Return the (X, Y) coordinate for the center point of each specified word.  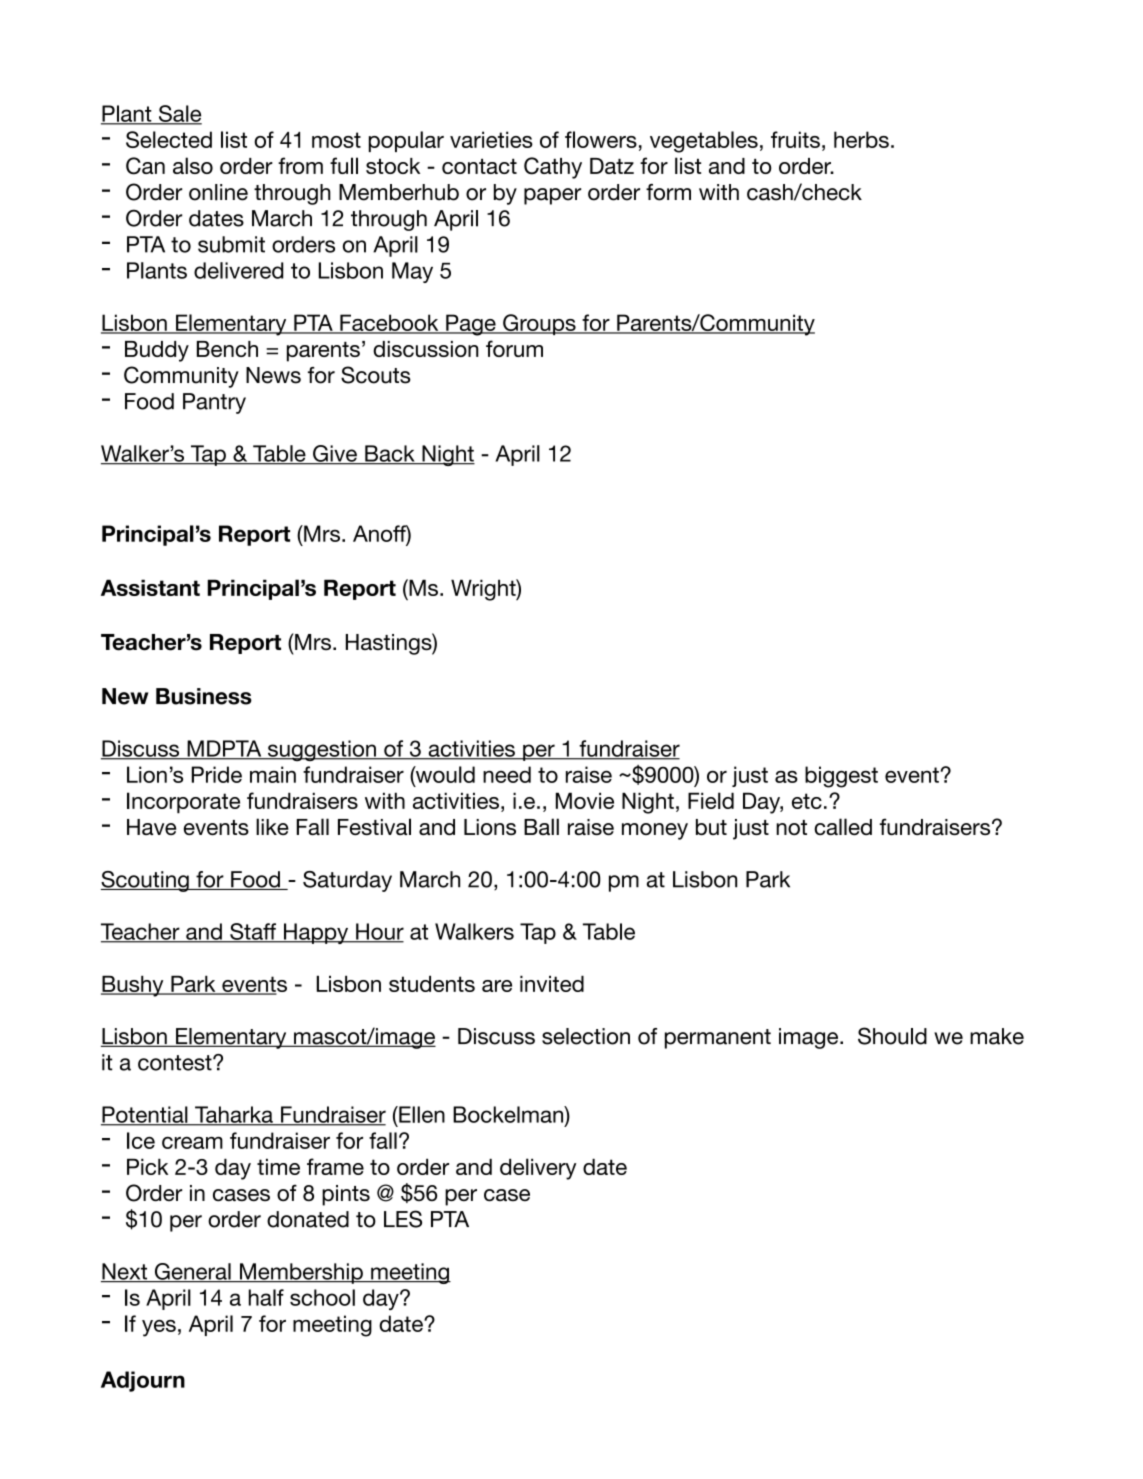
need (507, 774)
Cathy (553, 168)
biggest (841, 777)
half (266, 1297)
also (193, 165)
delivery (538, 1169)
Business (204, 696)
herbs (861, 139)
